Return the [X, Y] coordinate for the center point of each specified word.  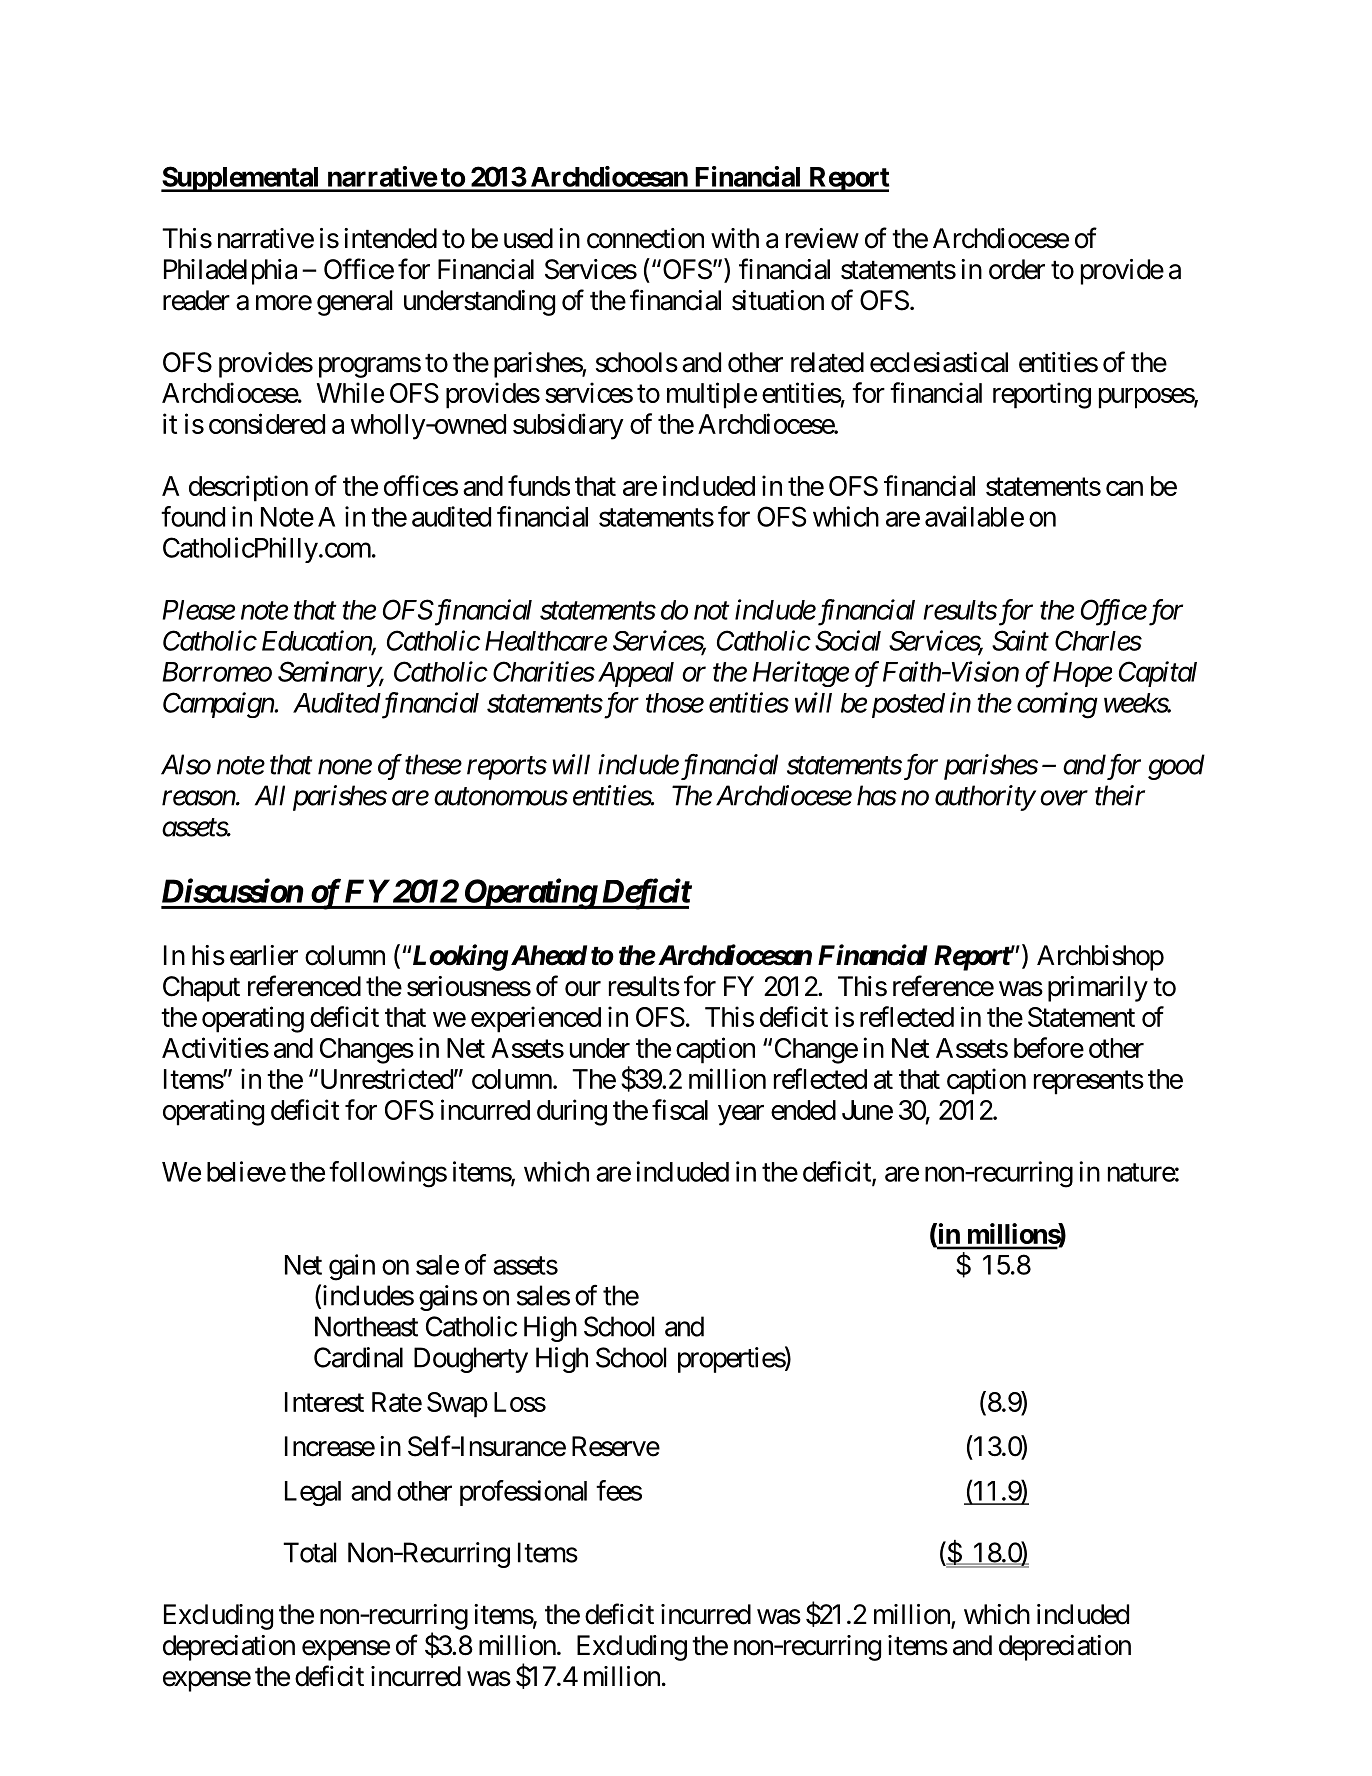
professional [523, 1493]
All [270, 795]
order [1017, 269]
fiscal [680, 1109]
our [583, 989]
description [248, 488]
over [1064, 798]
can [1124, 488]
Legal [313, 1493]
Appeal [636, 674]
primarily [1098, 989]
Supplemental [241, 179]
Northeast [366, 1326]
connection [645, 238]
